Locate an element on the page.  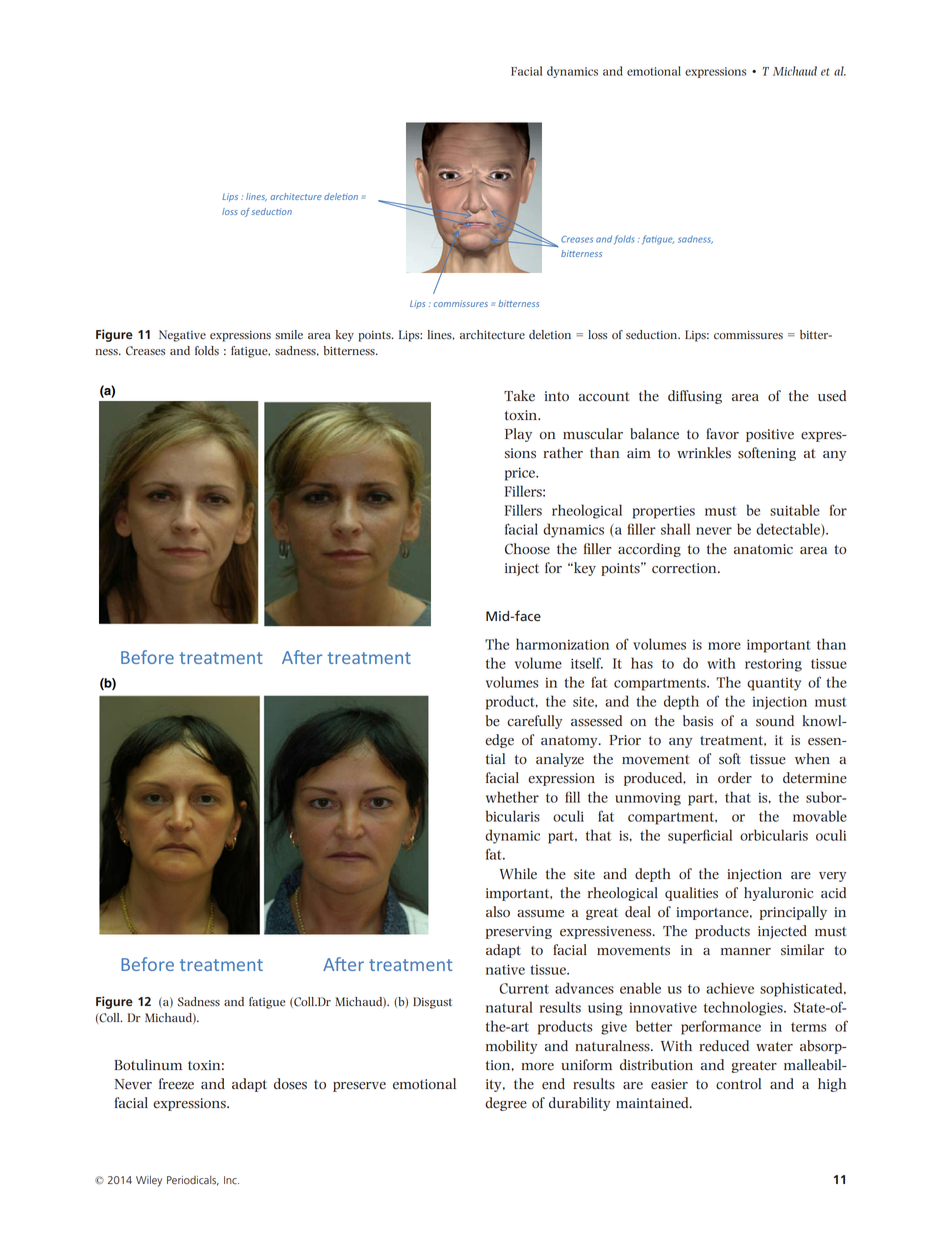
itself is located at coordinates (587, 663).
